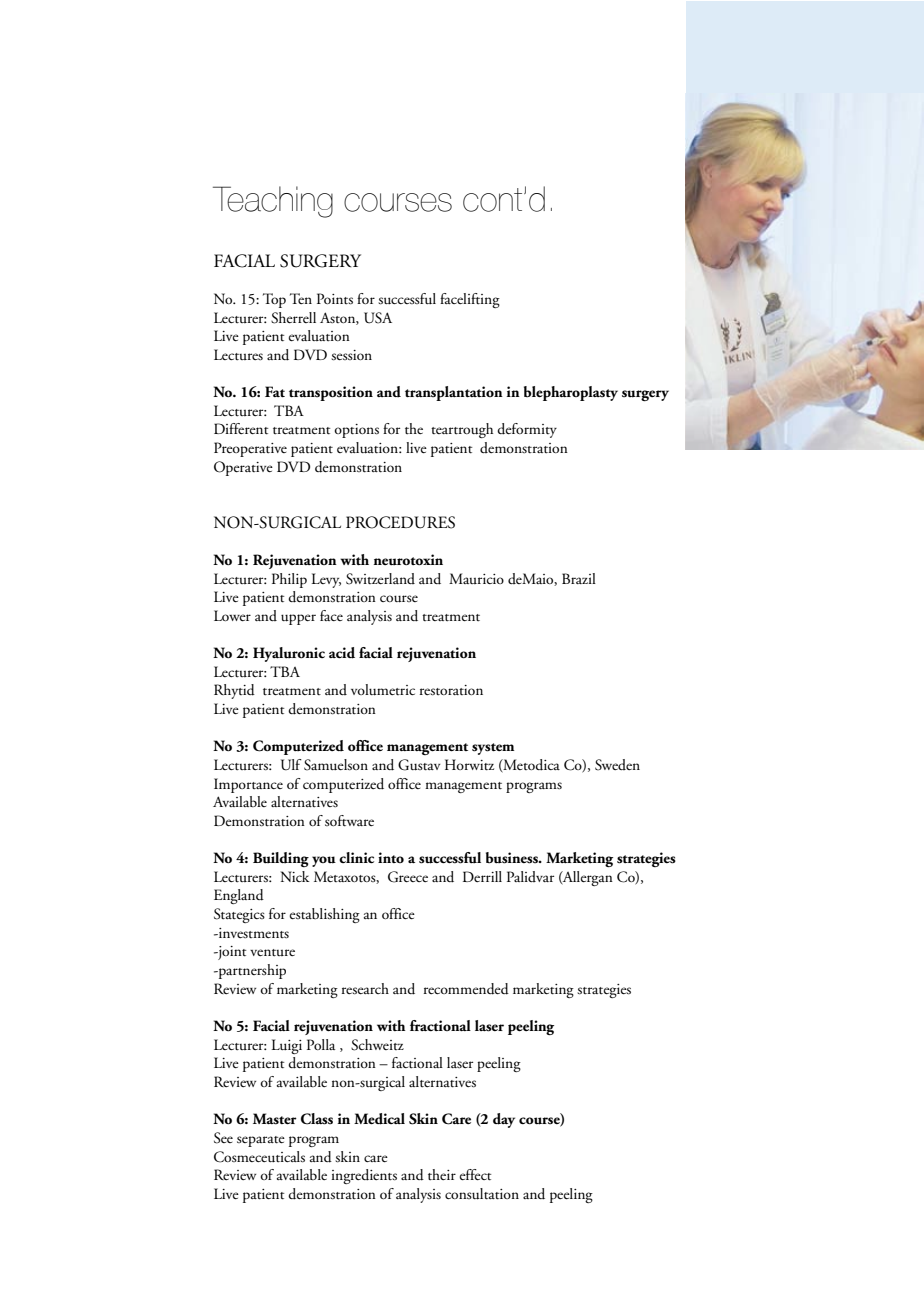 The image size is (924, 1308). What do you see at coordinates (451, 690) in the image?
I see `restoration` at bounding box center [451, 690].
